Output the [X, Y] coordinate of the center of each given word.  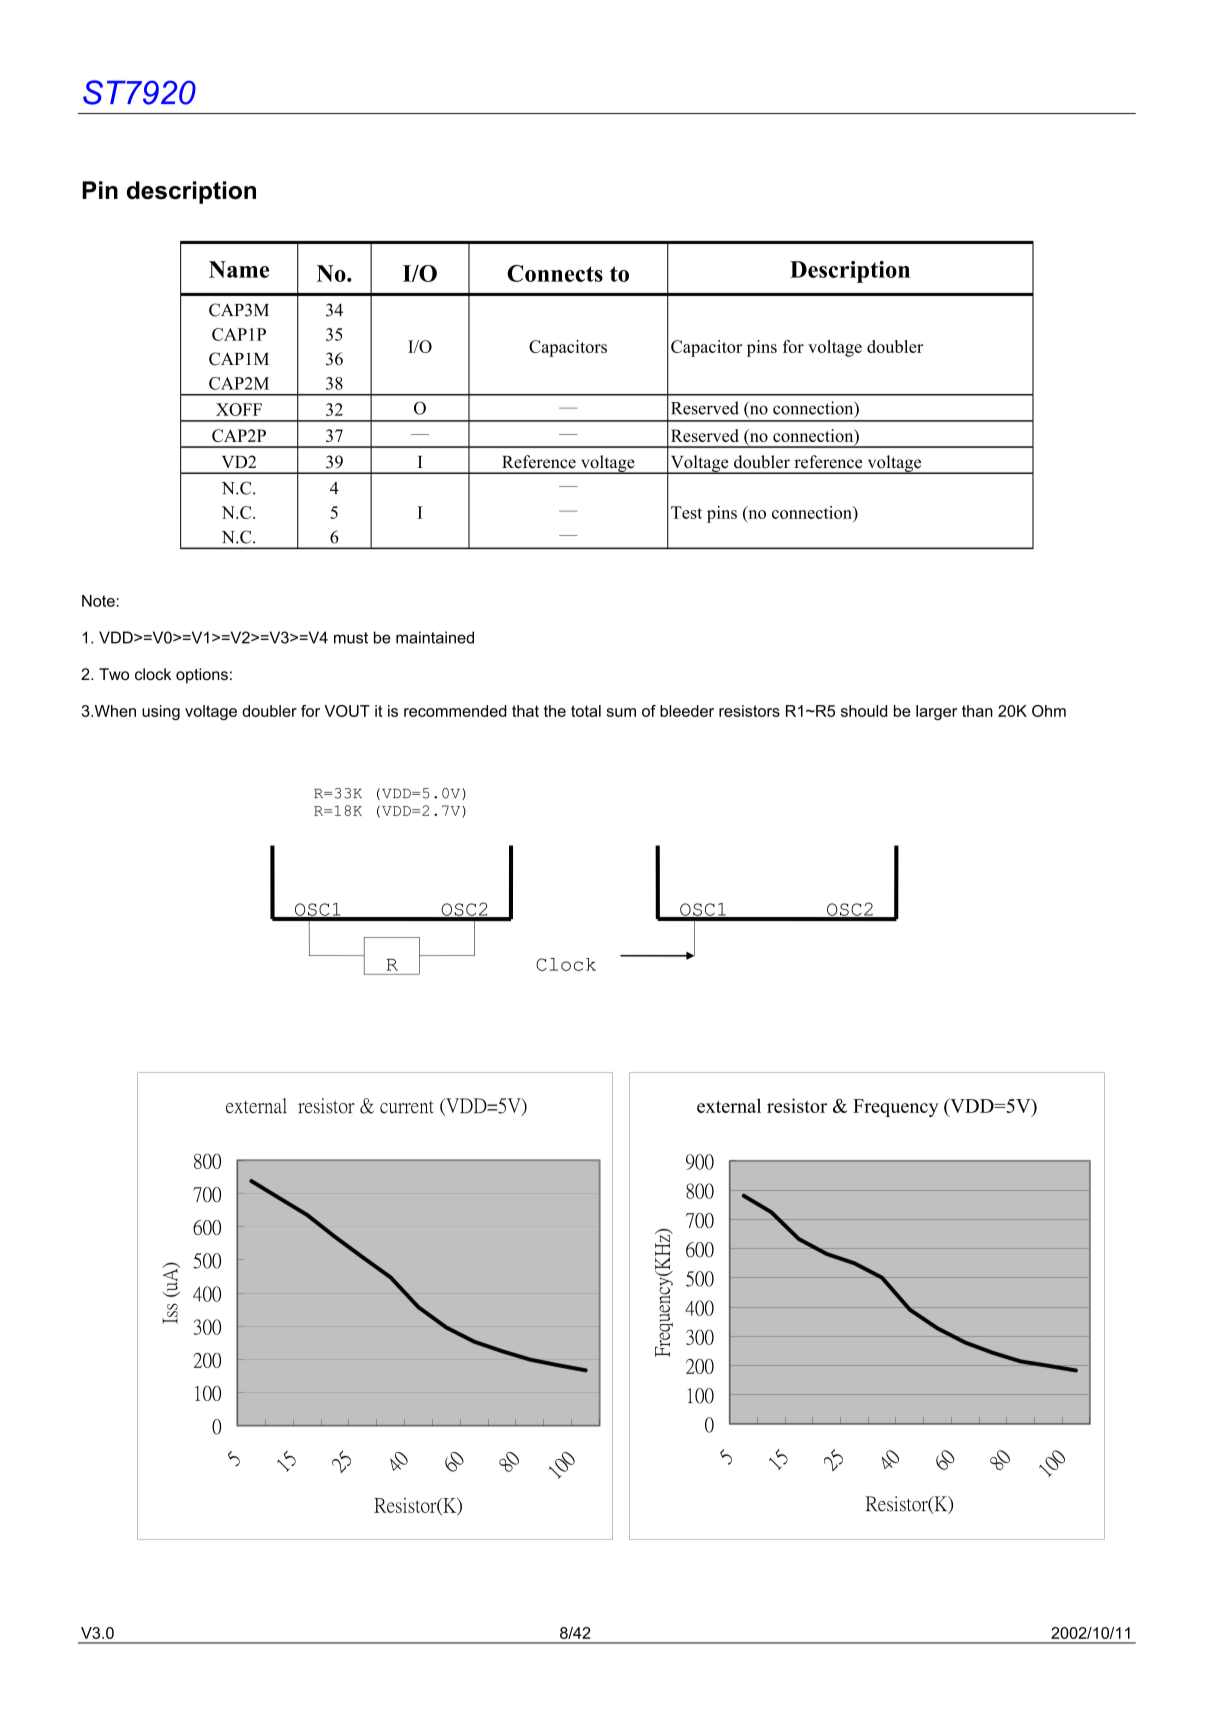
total [586, 711]
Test [686, 512]
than [977, 711]
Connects [555, 273]
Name [239, 269]
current [407, 1107]
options [202, 676]
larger [936, 712]
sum [621, 712]
